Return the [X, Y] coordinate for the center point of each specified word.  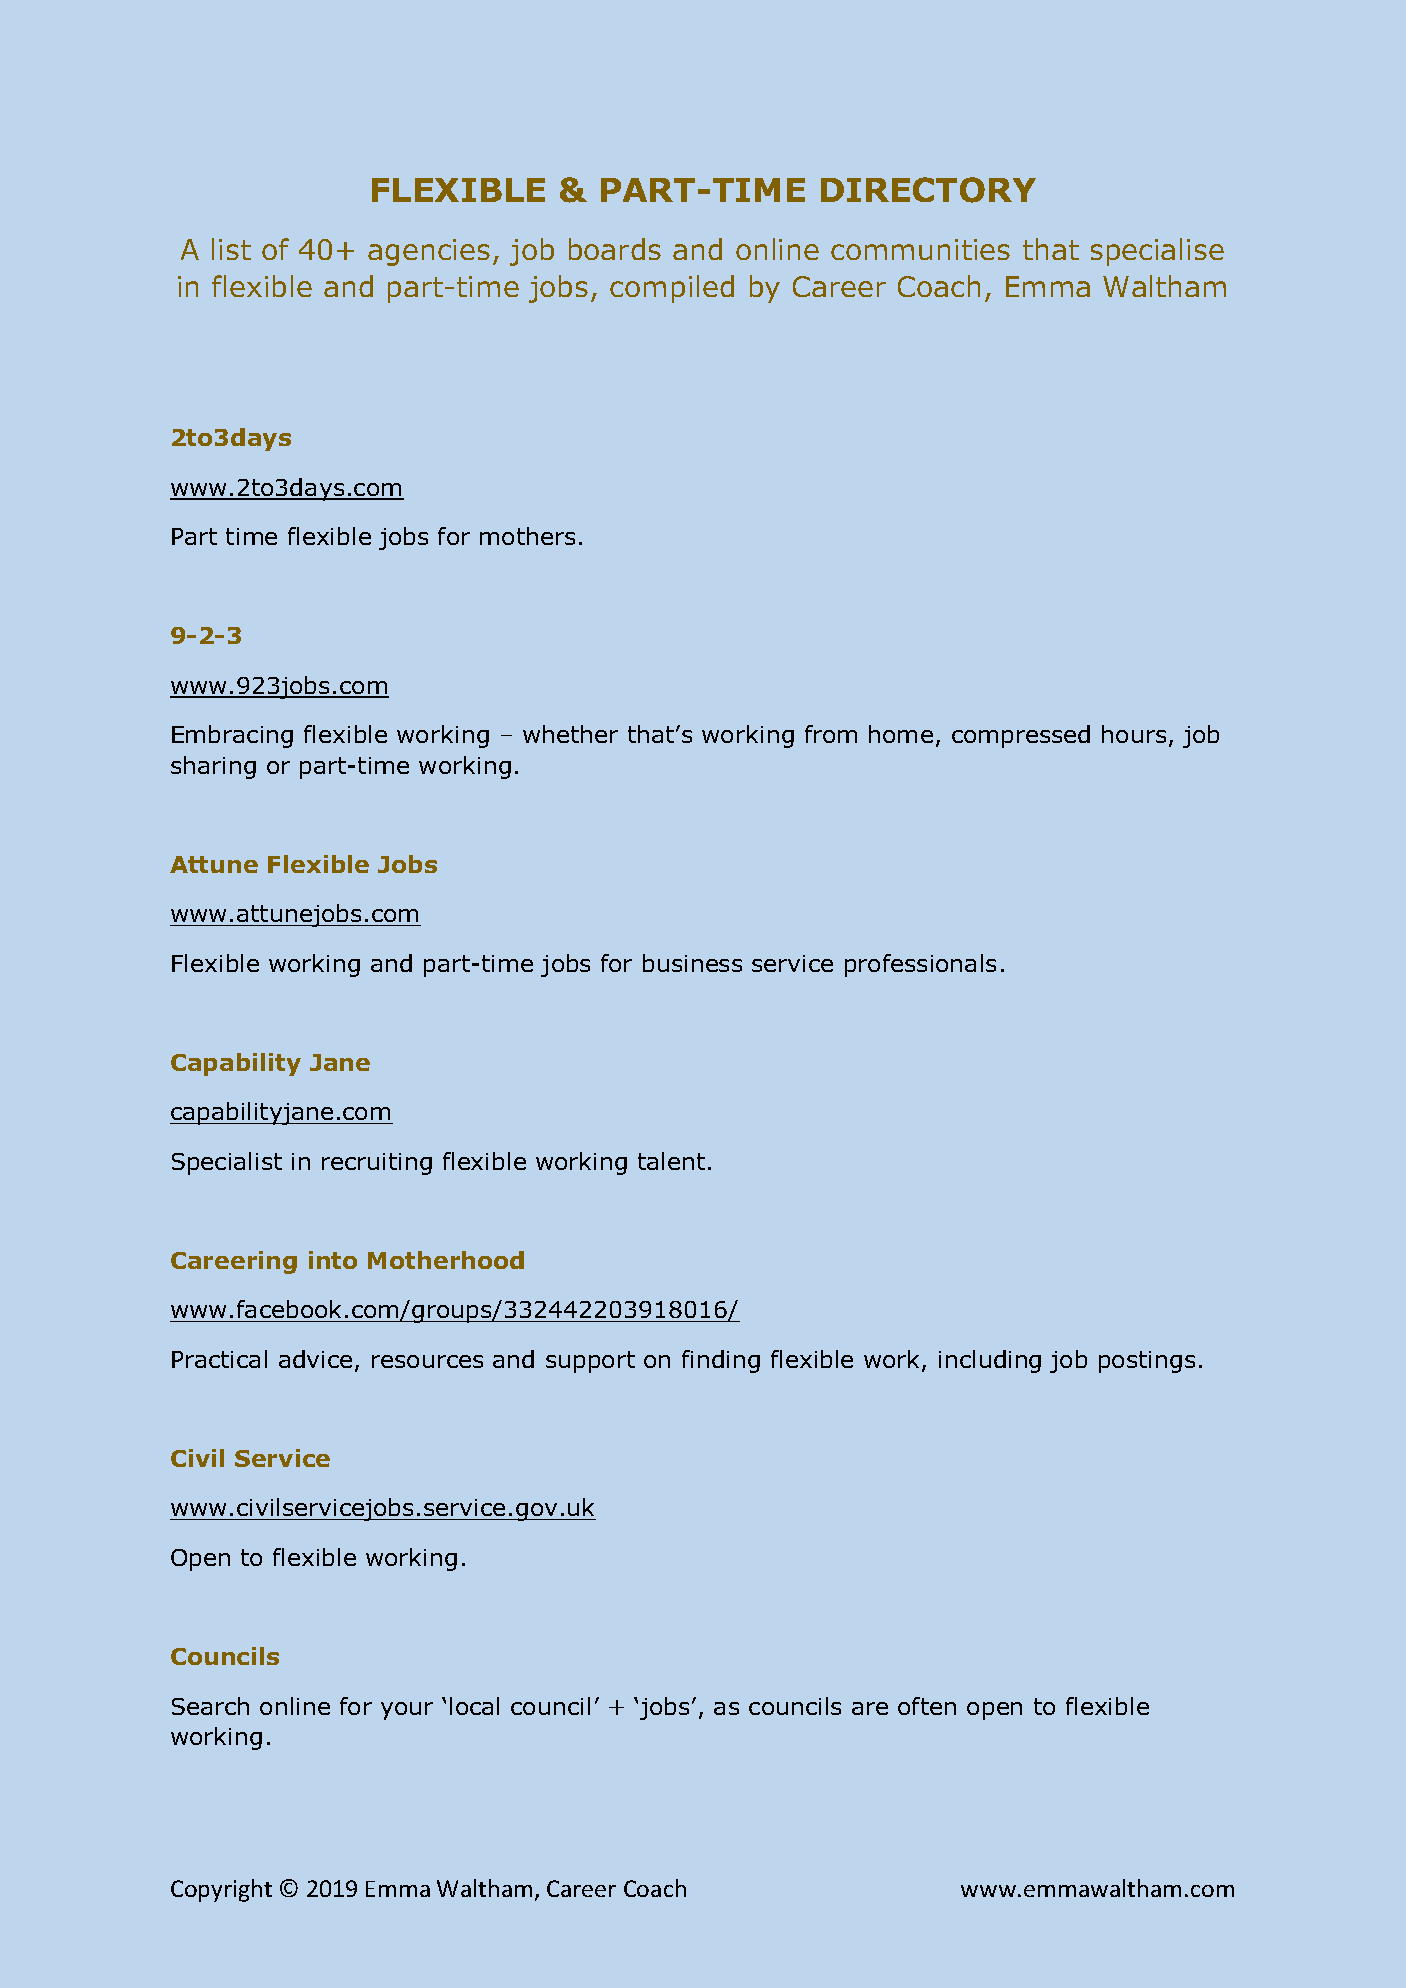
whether [570, 734]
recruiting [377, 1164]
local [474, 1706]
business [692, 963]
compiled [672, 289]
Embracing [232, 736]
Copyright [221, 1890]
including [990, 1361]
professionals [920, 965]
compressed [1021, 736]
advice [315, 1359]
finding [721, 1361]
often [927, 1706]
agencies [429, 252]
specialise [1157, 252]
